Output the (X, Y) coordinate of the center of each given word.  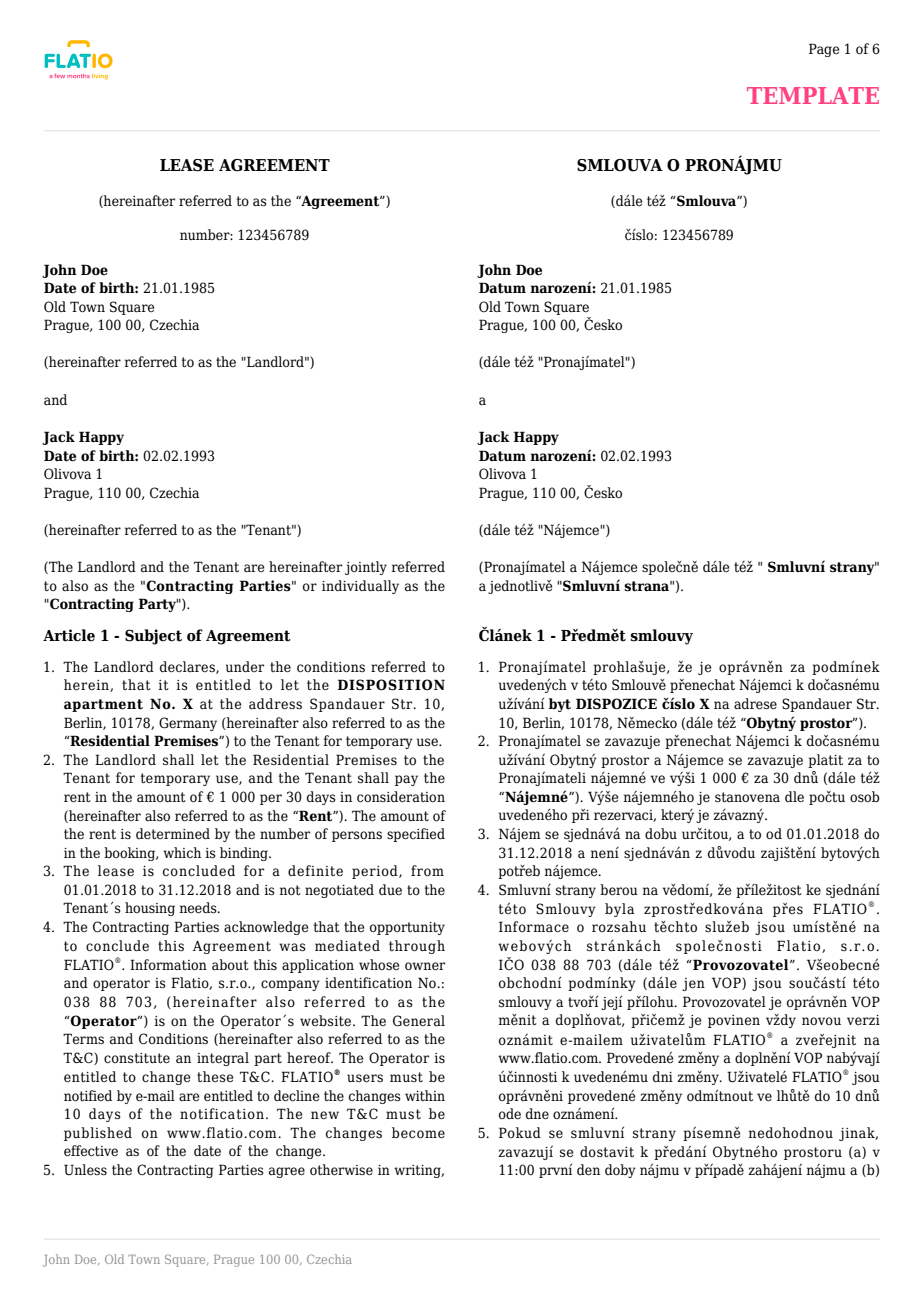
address (275, 703)
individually (360, 587)
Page (824, 50)
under (245, 666)
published (98, 1134)
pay (406, 780)
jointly (366, 568)
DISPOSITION (391, 685)
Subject (153, 637)
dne (537, 1114)
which (182, 852)
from (427, 871)
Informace (534, 927)
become (418, 1133)
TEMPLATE (813, 95)
